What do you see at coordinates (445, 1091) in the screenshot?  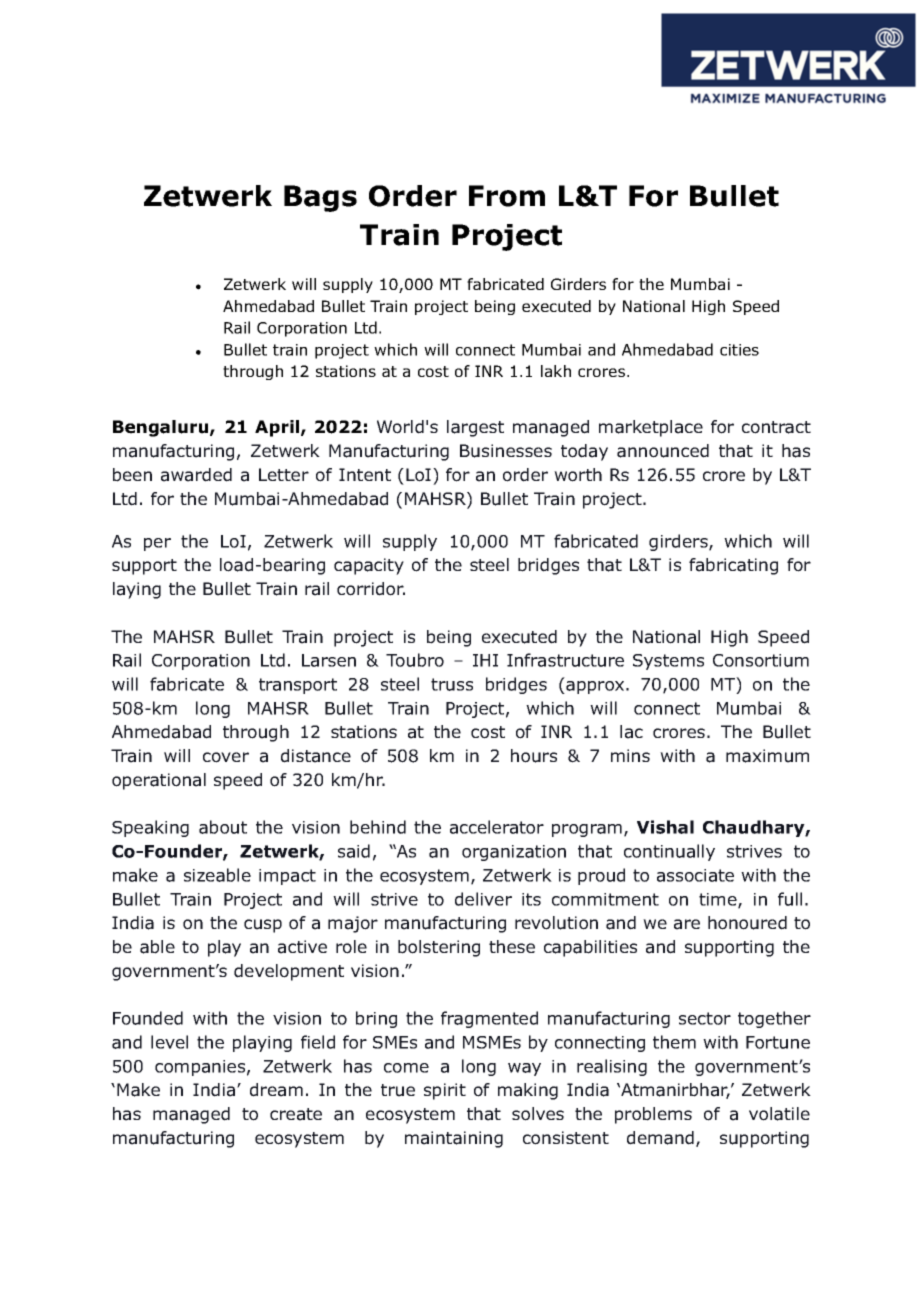 I see `spirit` at bounding box center [445, 1091].
